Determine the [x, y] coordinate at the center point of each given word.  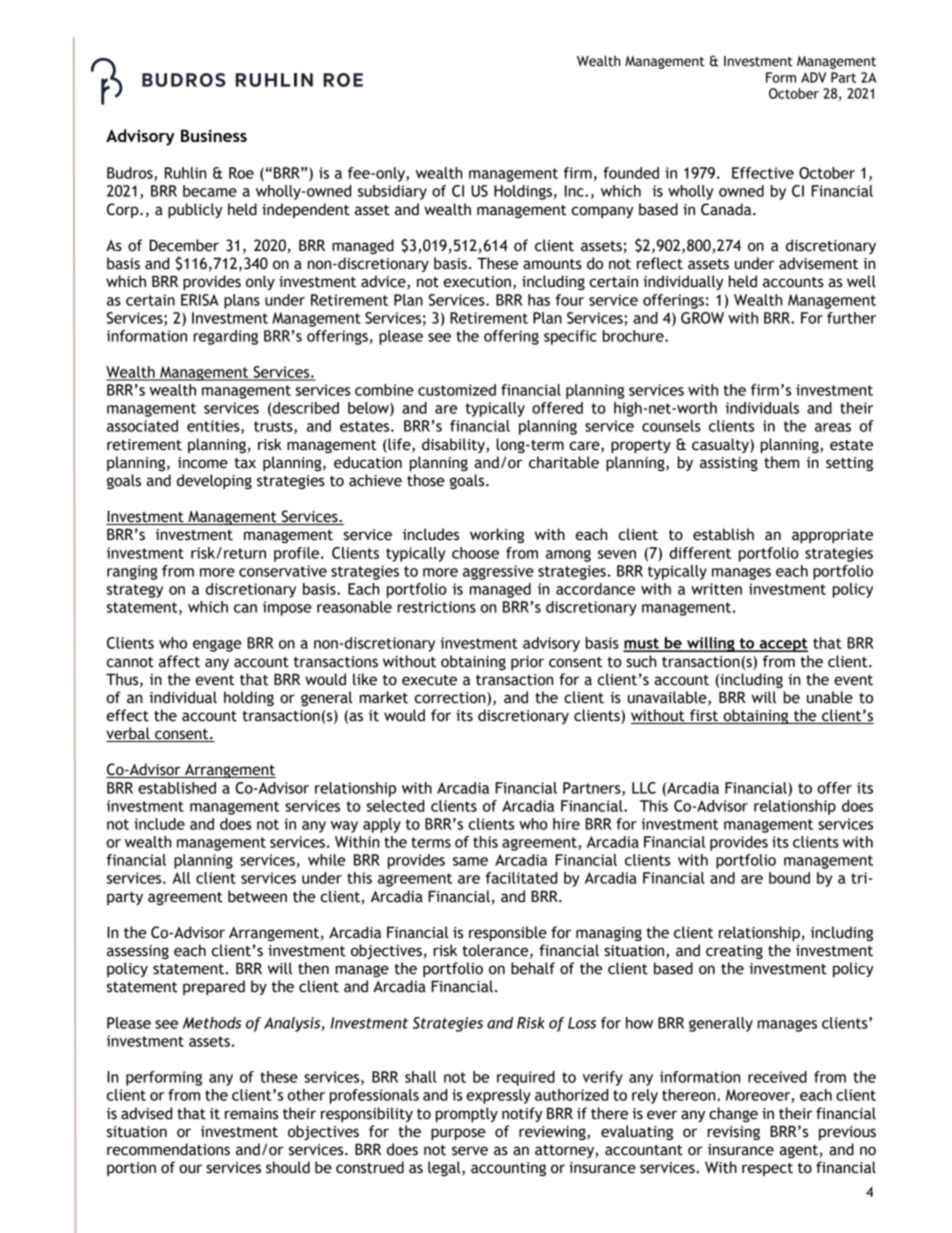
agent [798, 1151]
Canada [727, 209]
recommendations [168, 1149]
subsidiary [392, 192]
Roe [241, 173]
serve [470, 1151]
